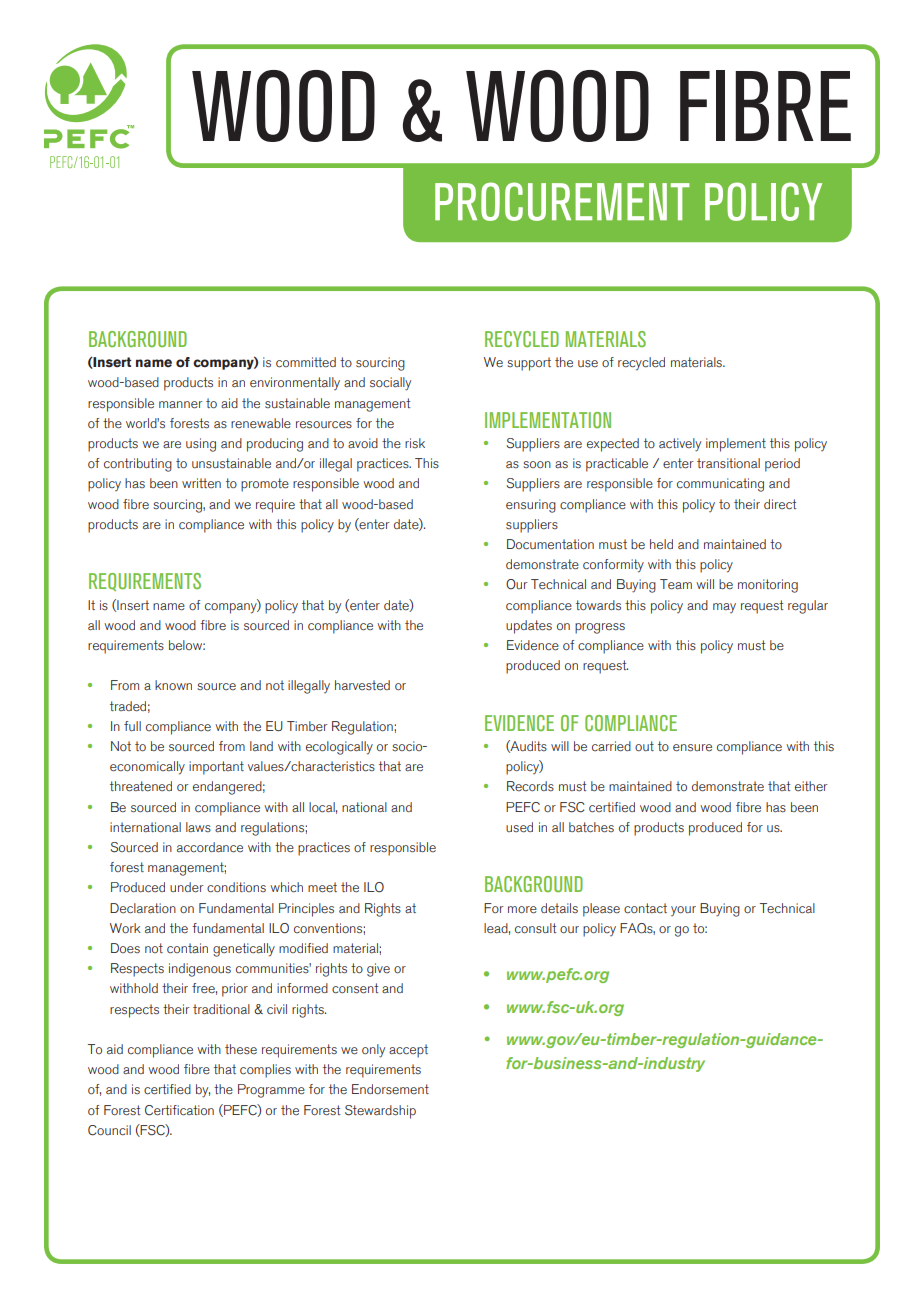 The width and height of the screenshot is (924, 1308). What do you see at coordinates (768, 586) in the screenshot?
I see `monitoring` at bounding box center [768, 586].
